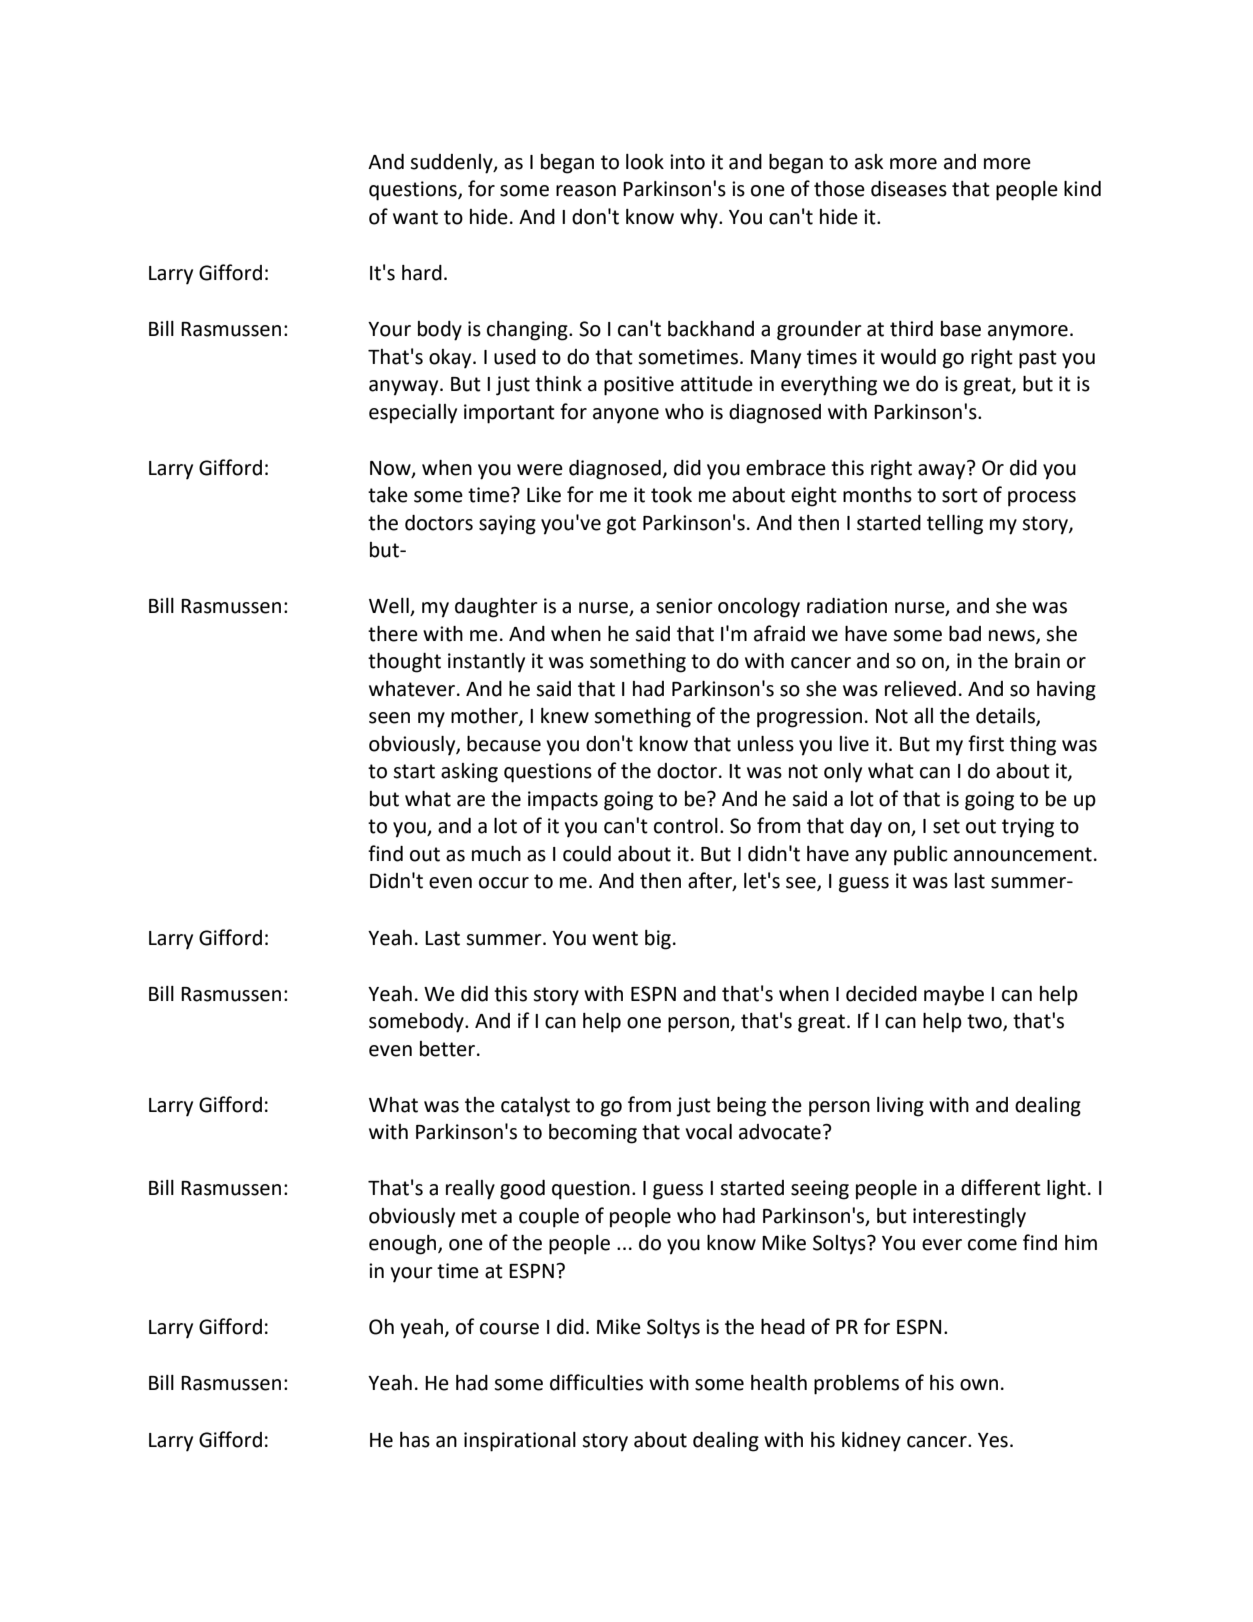 The width and height of the document is (1253, 1622). What do you see at coordinates (452, 164) in the document?
I see `suddenly` at bounding box center [452, 164].
